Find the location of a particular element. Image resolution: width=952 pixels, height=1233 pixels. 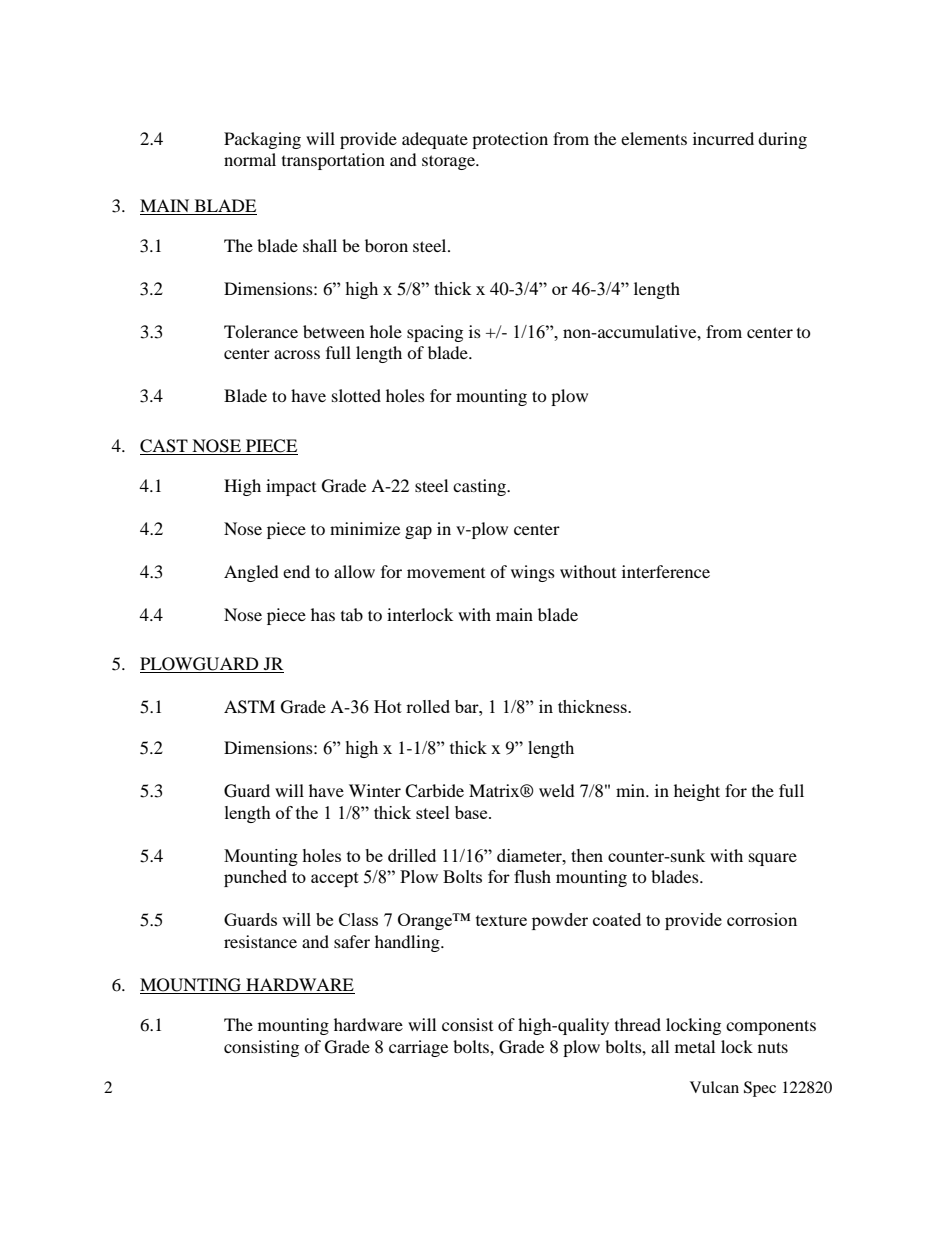

carriage is located at coordinates (418, 1048).
